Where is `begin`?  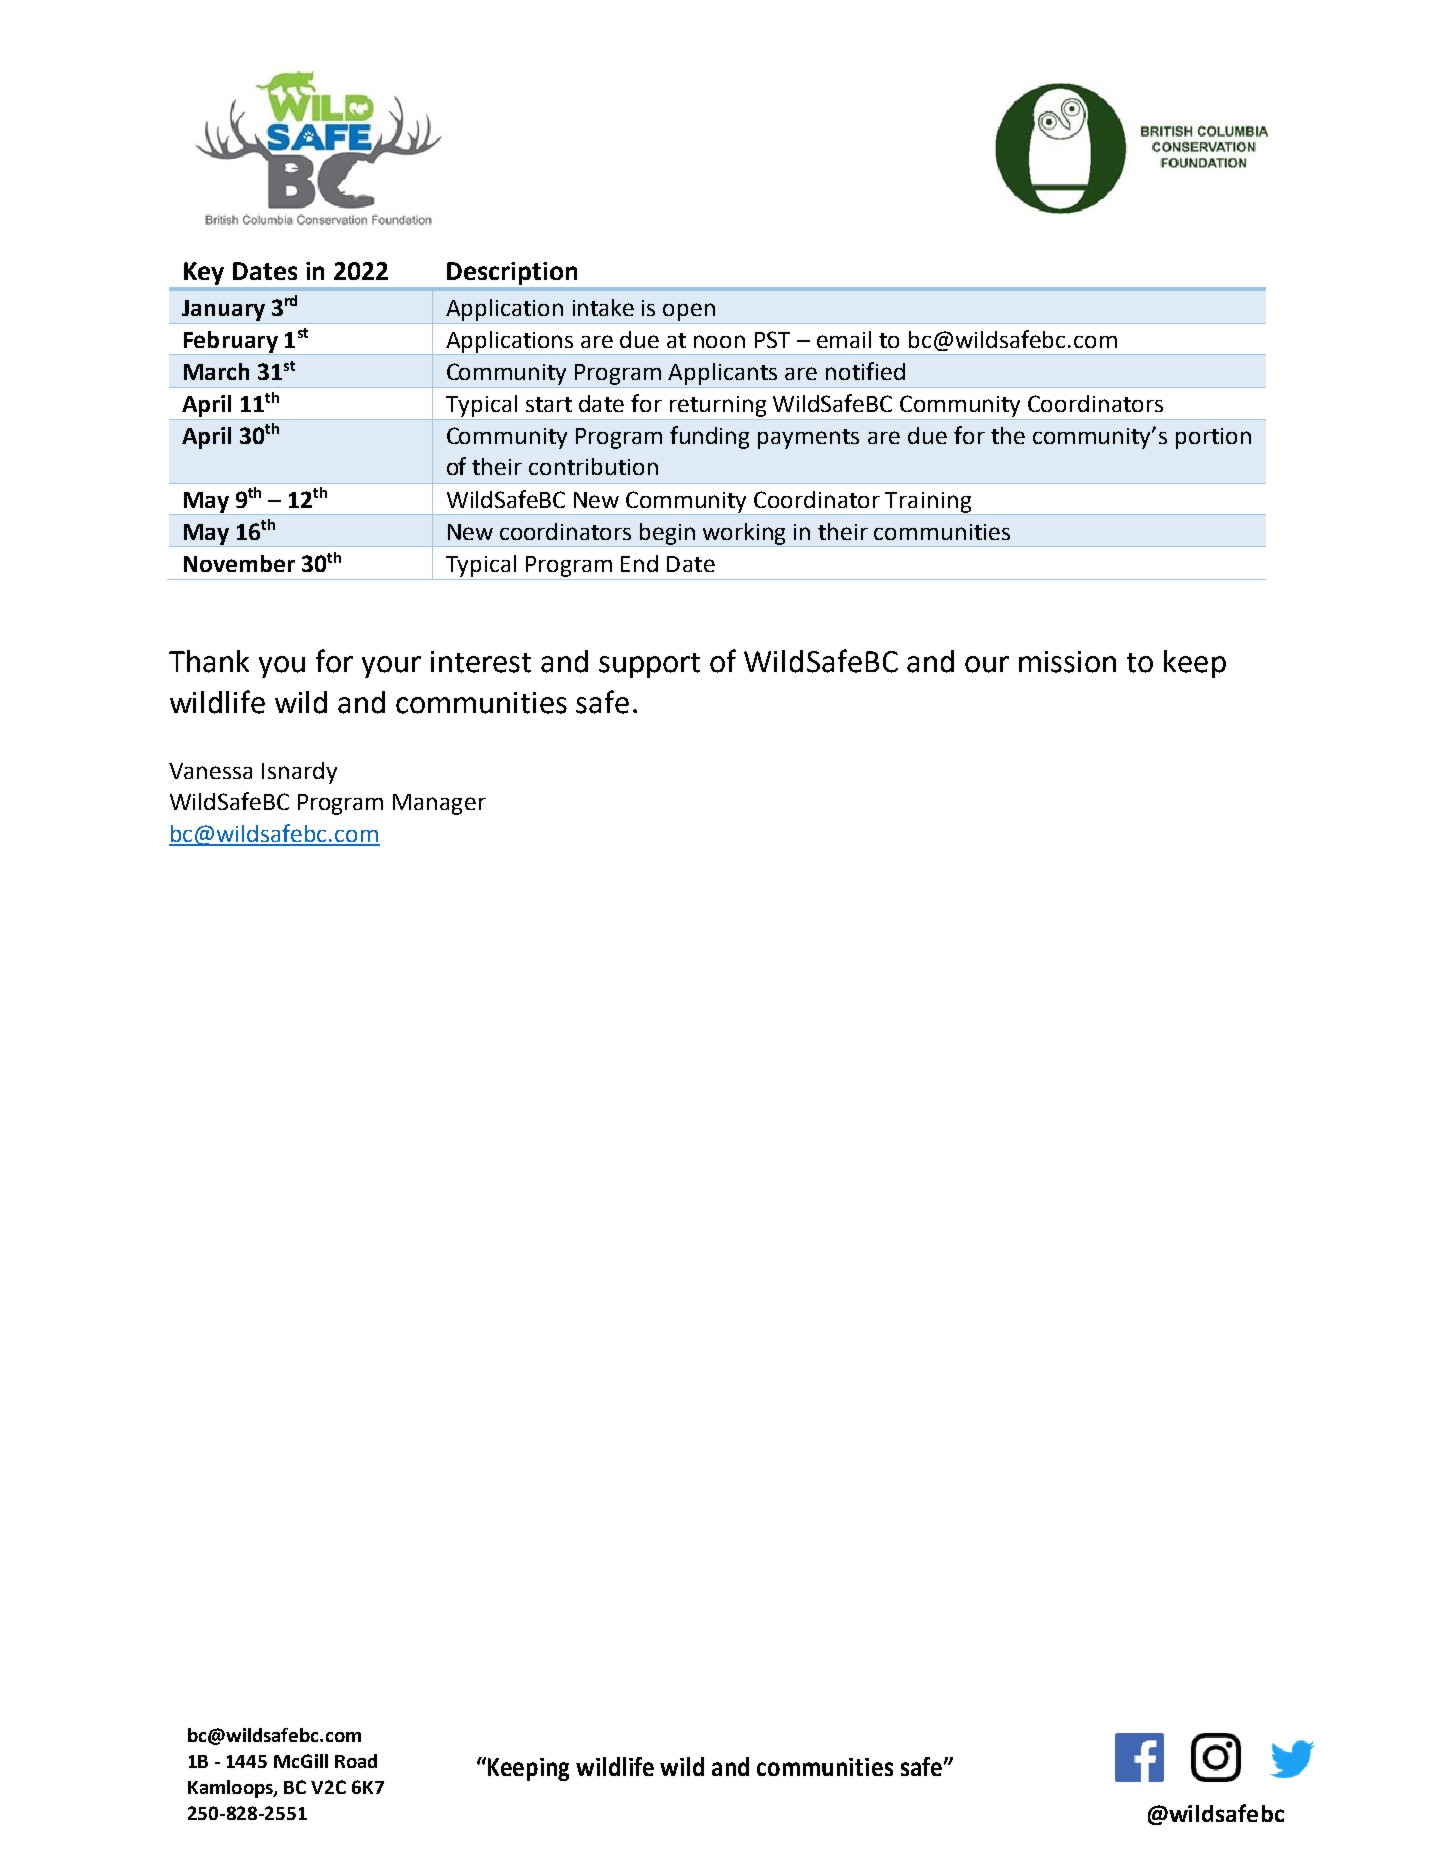
begin is located at coordinates (668, 535).
